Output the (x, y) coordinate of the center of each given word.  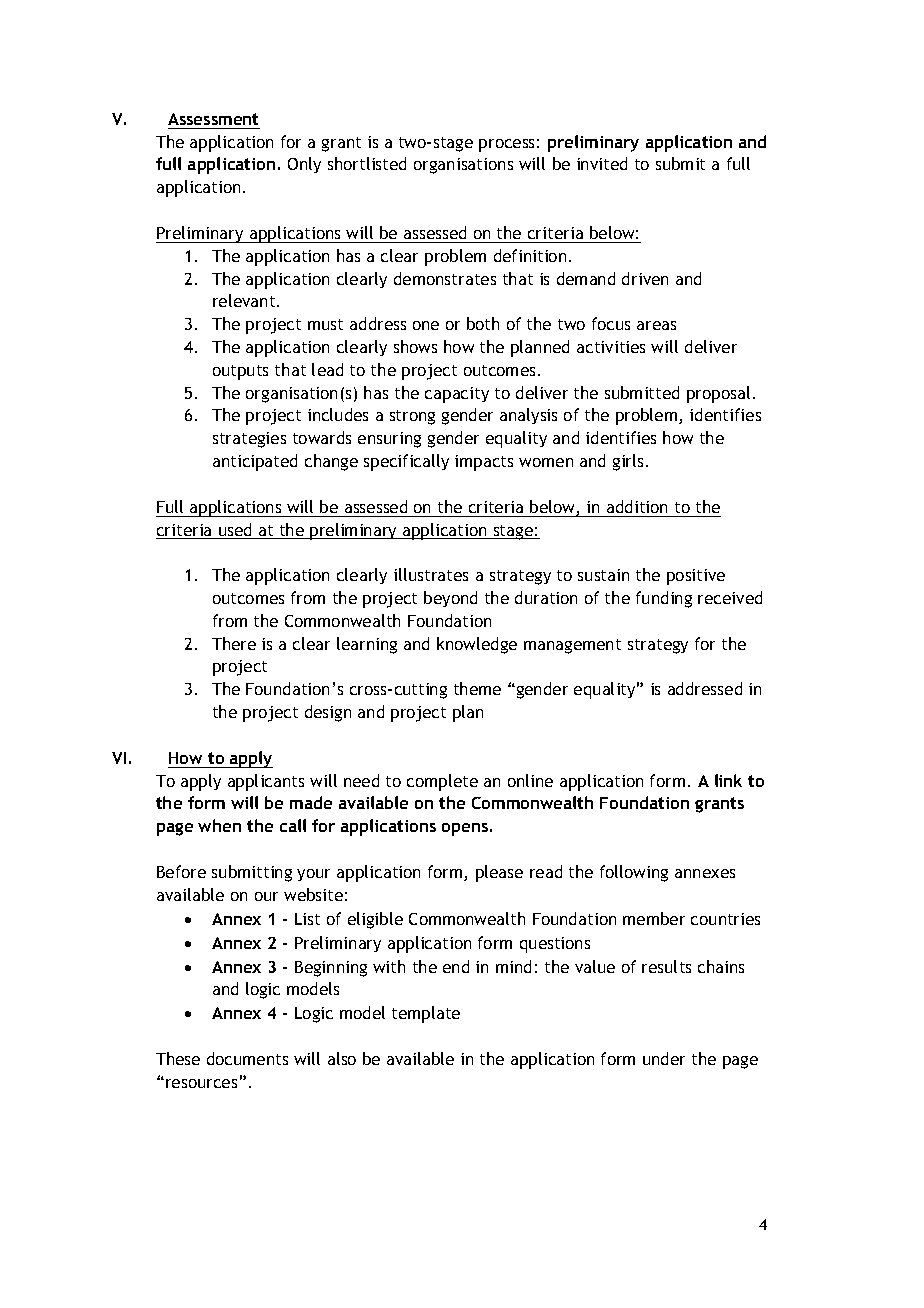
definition (530, 255)
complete (442, 782)
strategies (249, 440)
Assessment (213, 119)
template (426, 1014)
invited (602, 163)
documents (247, 1058)
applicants (266, 782)
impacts (484, 463)
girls (628, 462)
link (728, 780)
